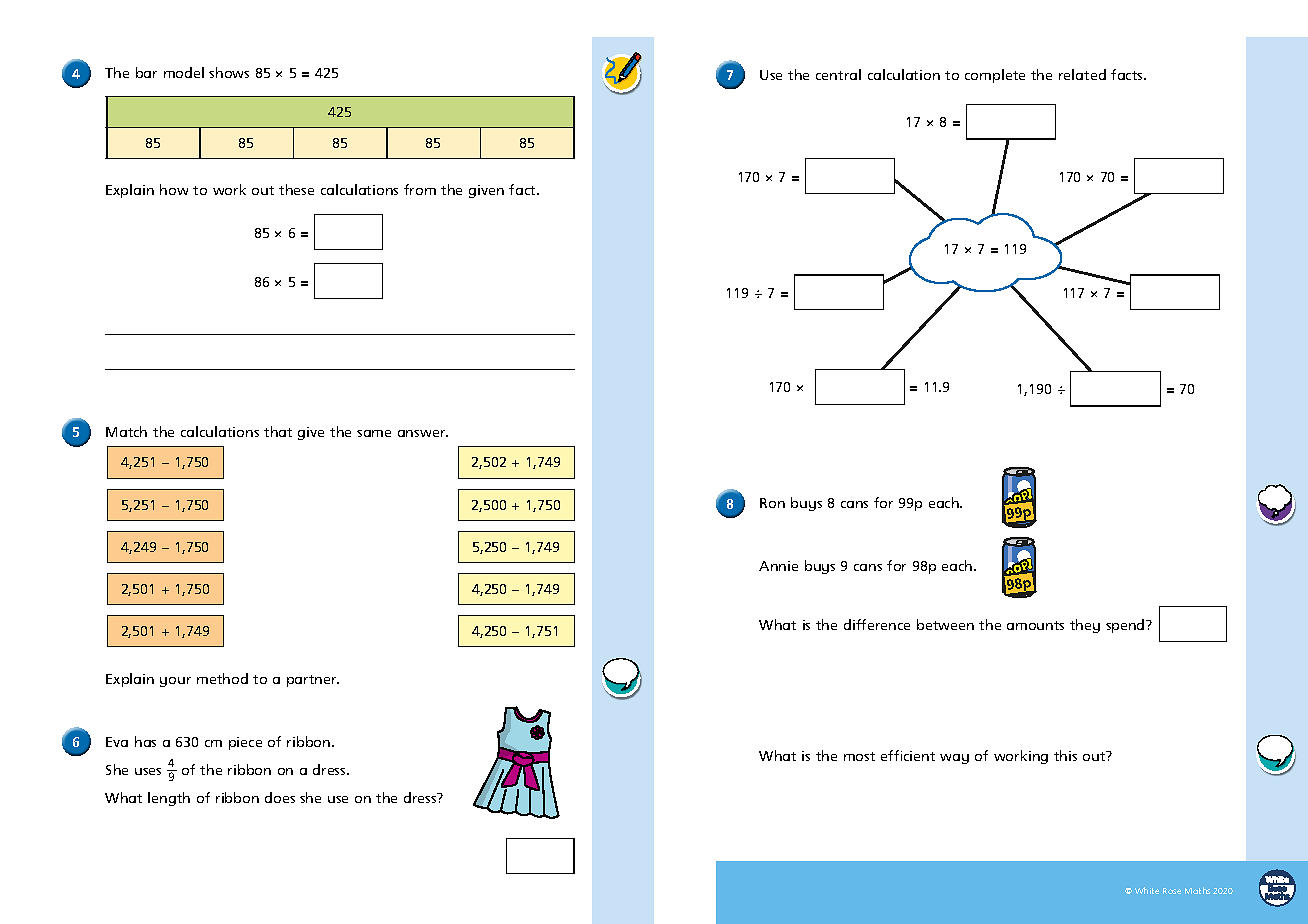  I want to click on central, so click(838, 74).
